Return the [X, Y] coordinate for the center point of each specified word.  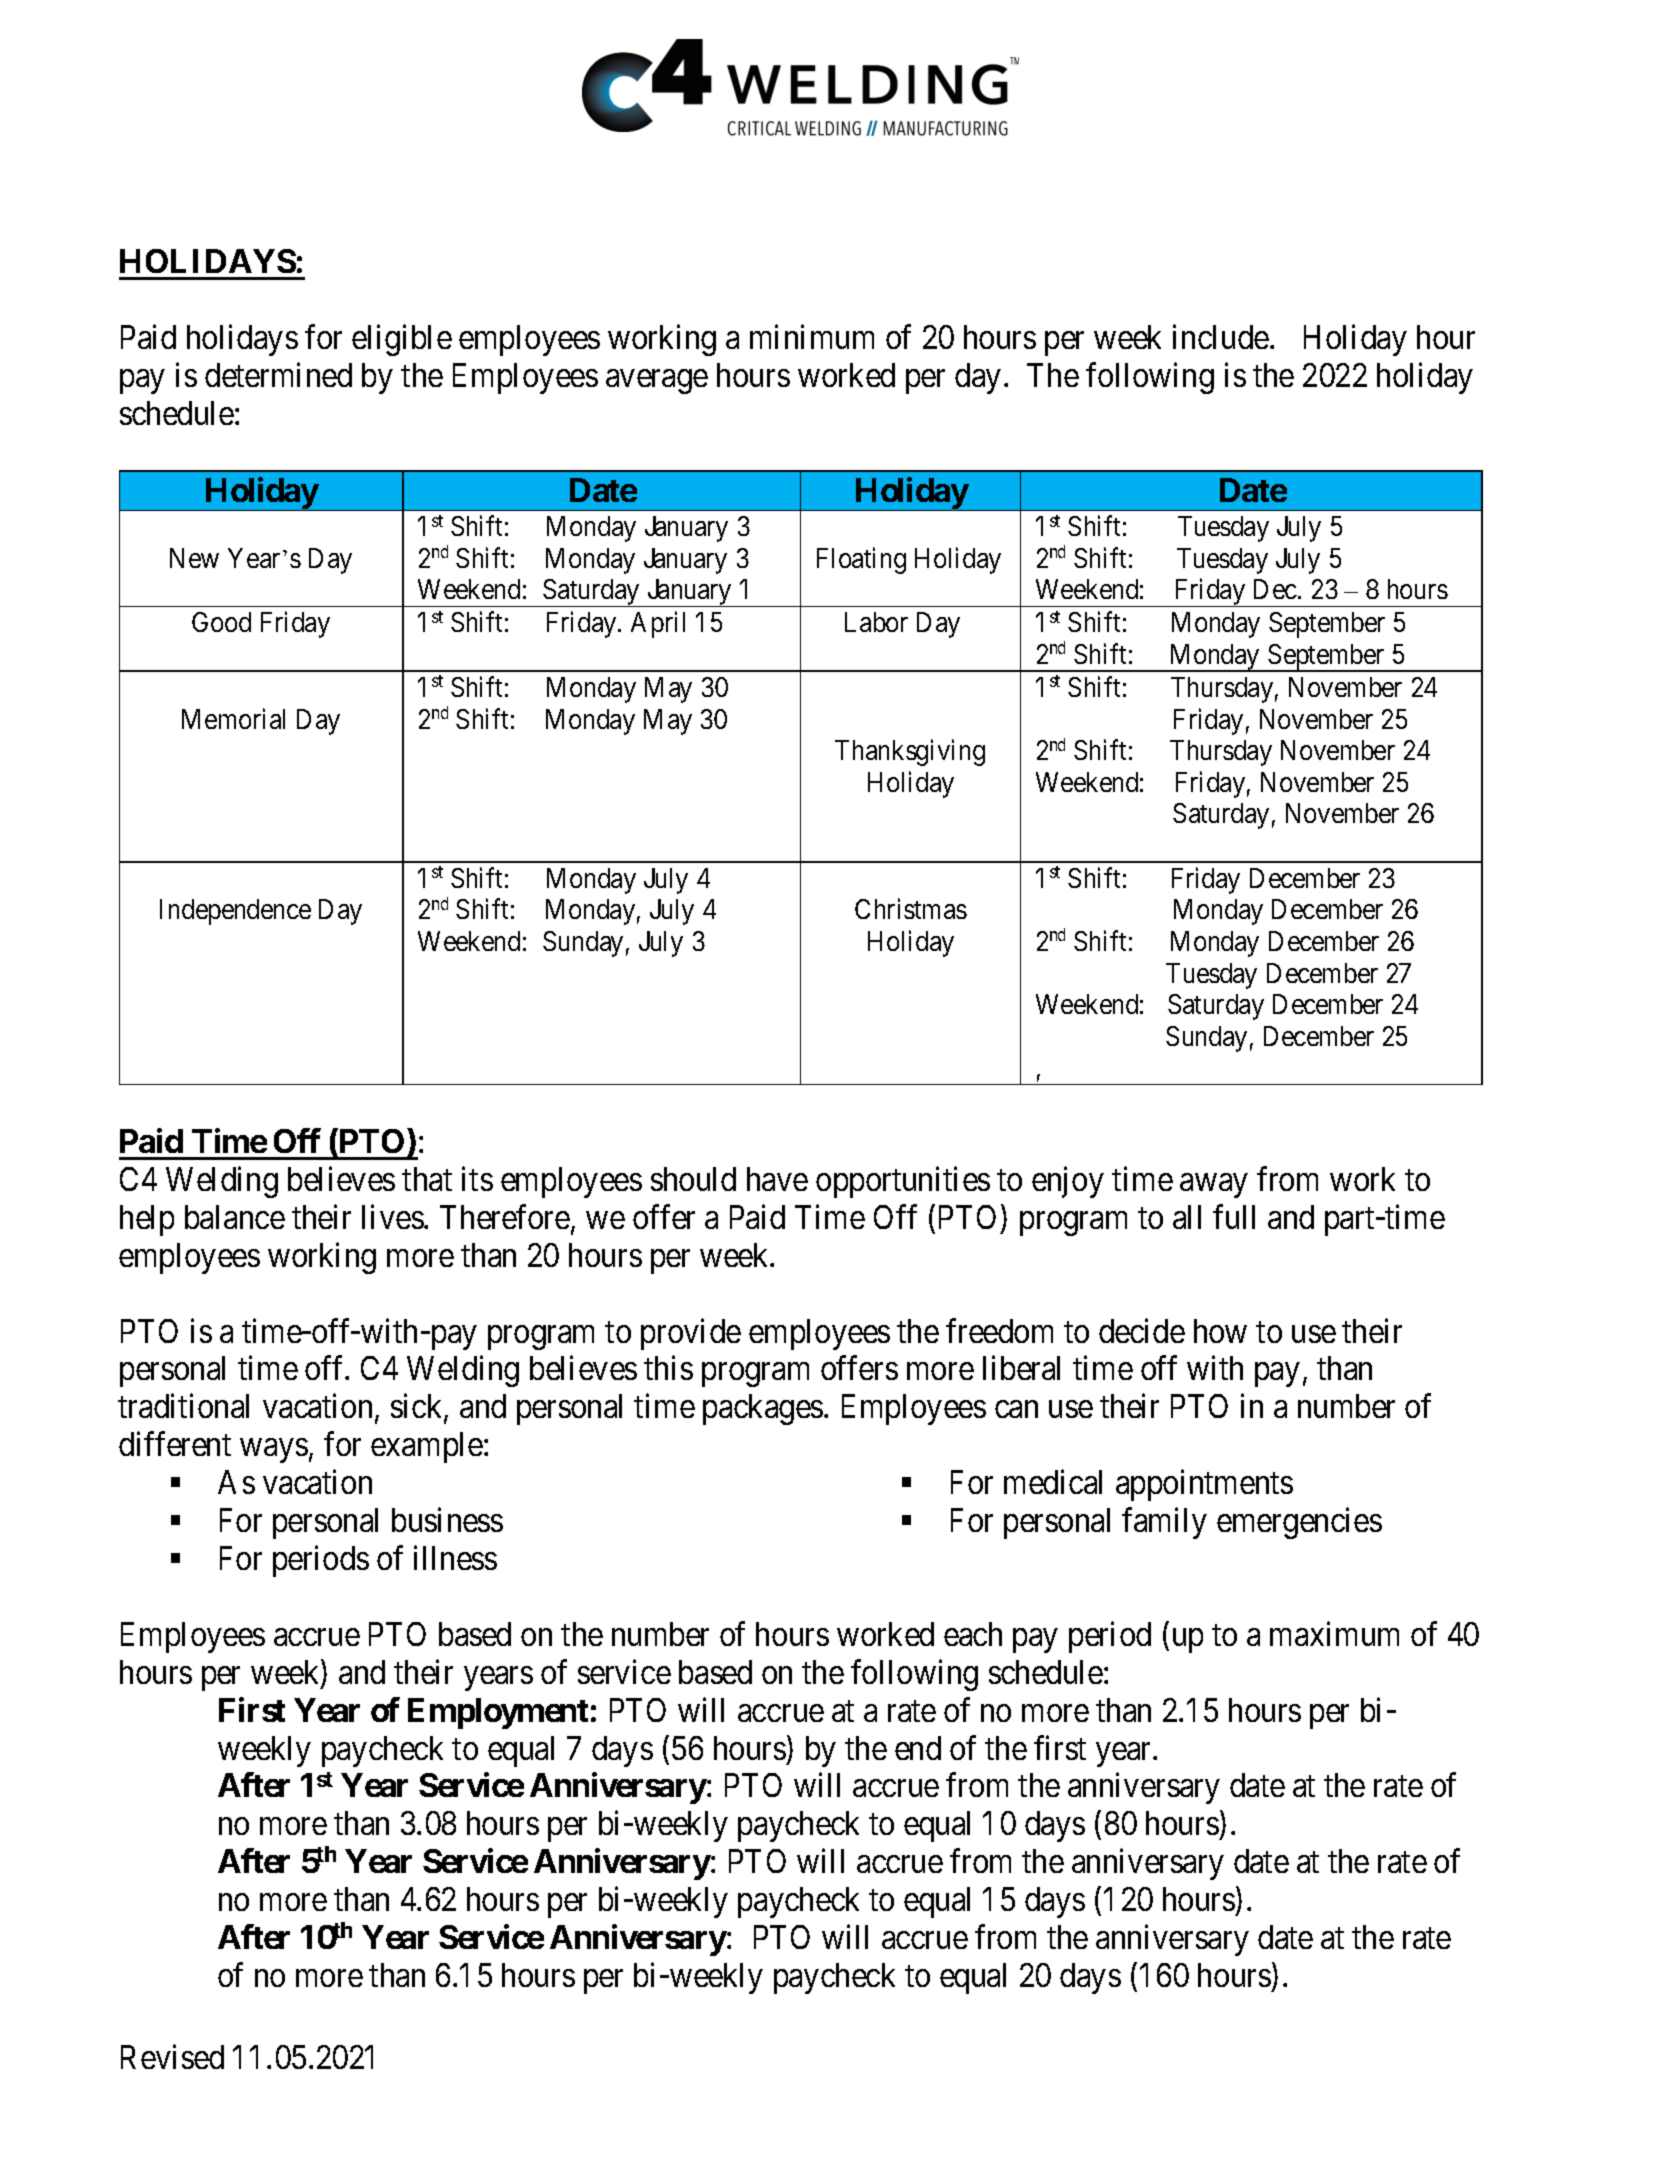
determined [278, 374]
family [1164, 1523]
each [973, 1634]
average [657, 382]
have [777, 1179]
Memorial [233, 718]
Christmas [911, 909]
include [1221, 336]
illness [455, 1557]
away [1213, 1186]
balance [235, 1217]
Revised [172, 2056]
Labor [876, 622]
